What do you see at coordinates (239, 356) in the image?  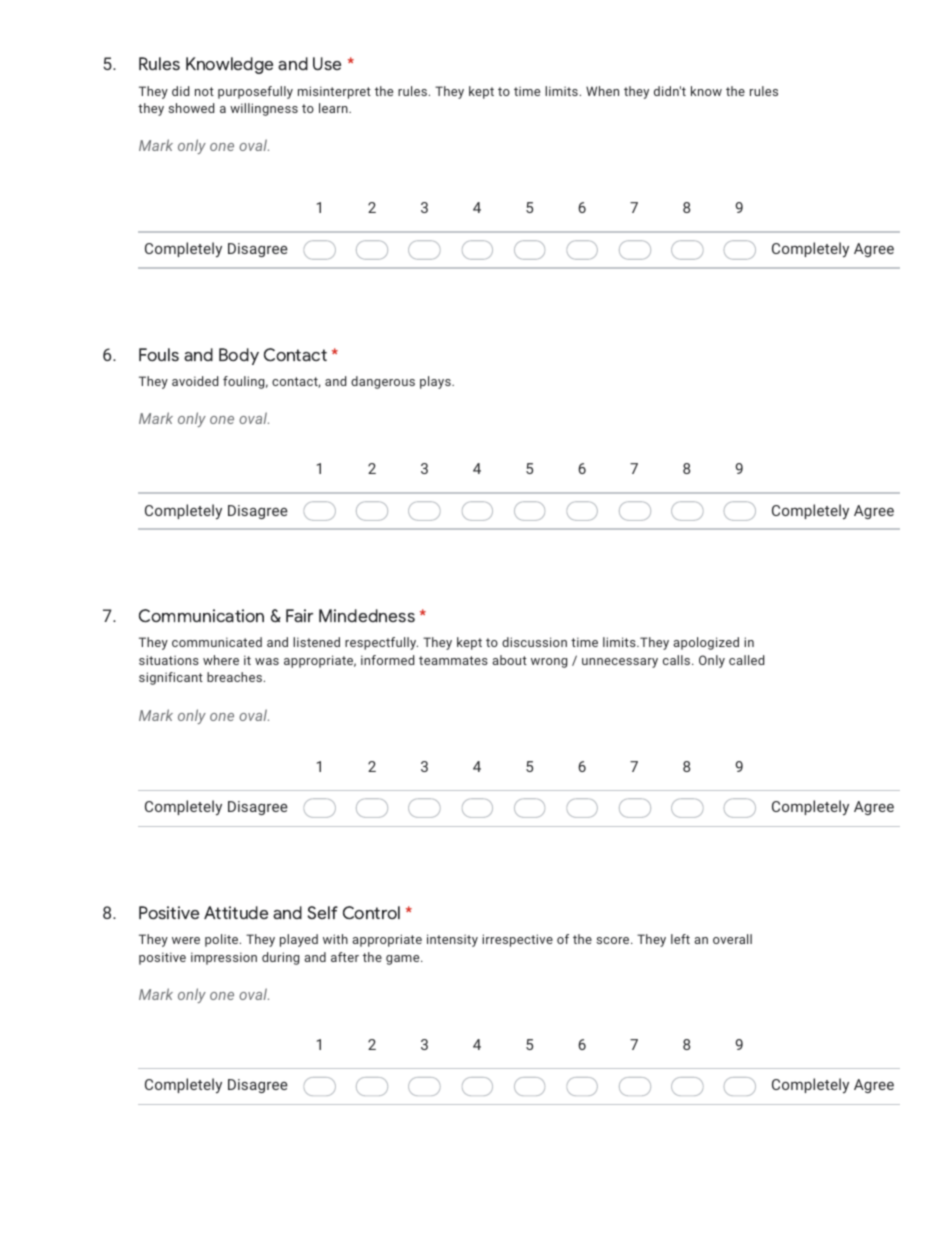 I see `Body` at bounding box center [239, 356].
